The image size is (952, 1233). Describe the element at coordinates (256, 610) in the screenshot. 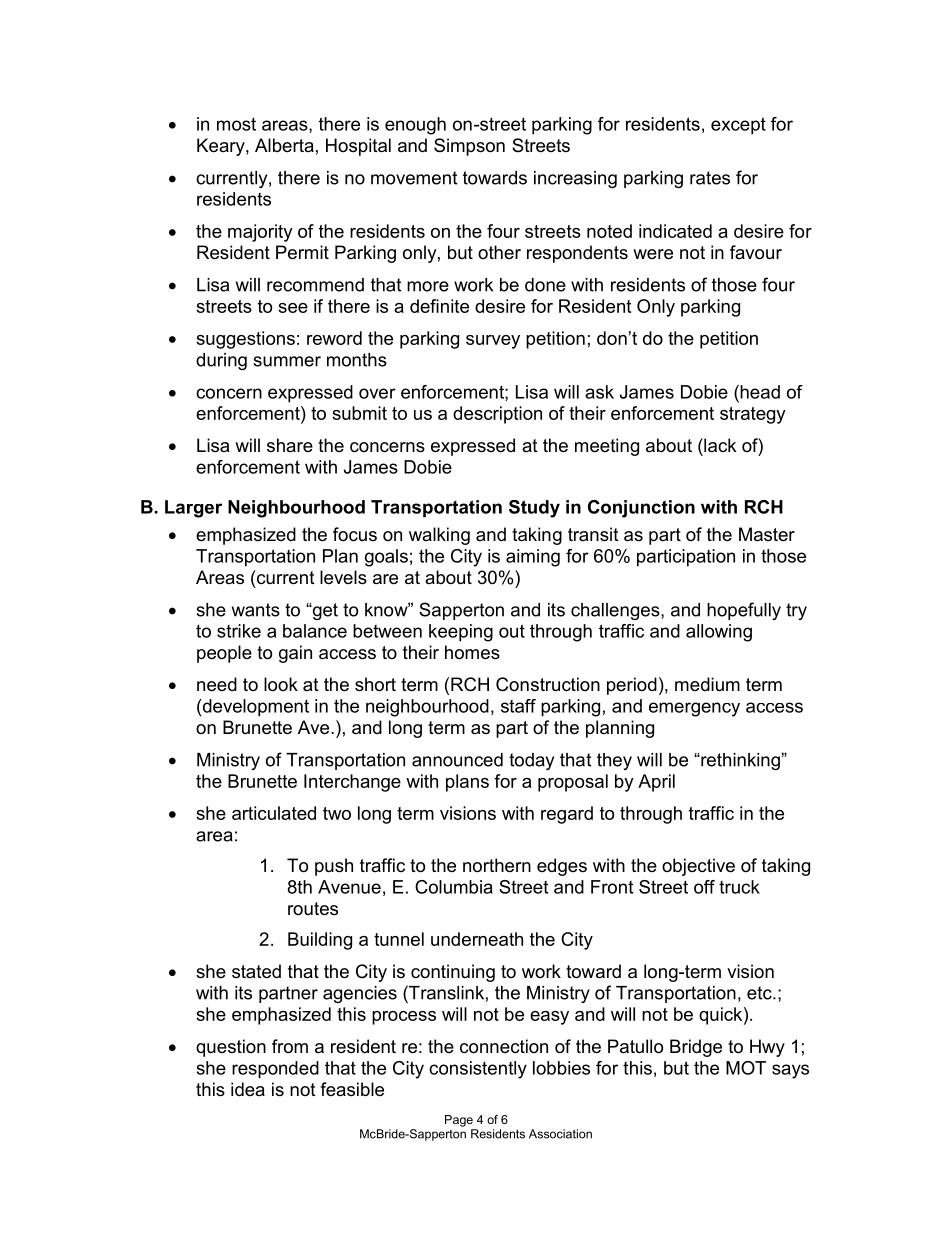

I see `wants` at that location.
